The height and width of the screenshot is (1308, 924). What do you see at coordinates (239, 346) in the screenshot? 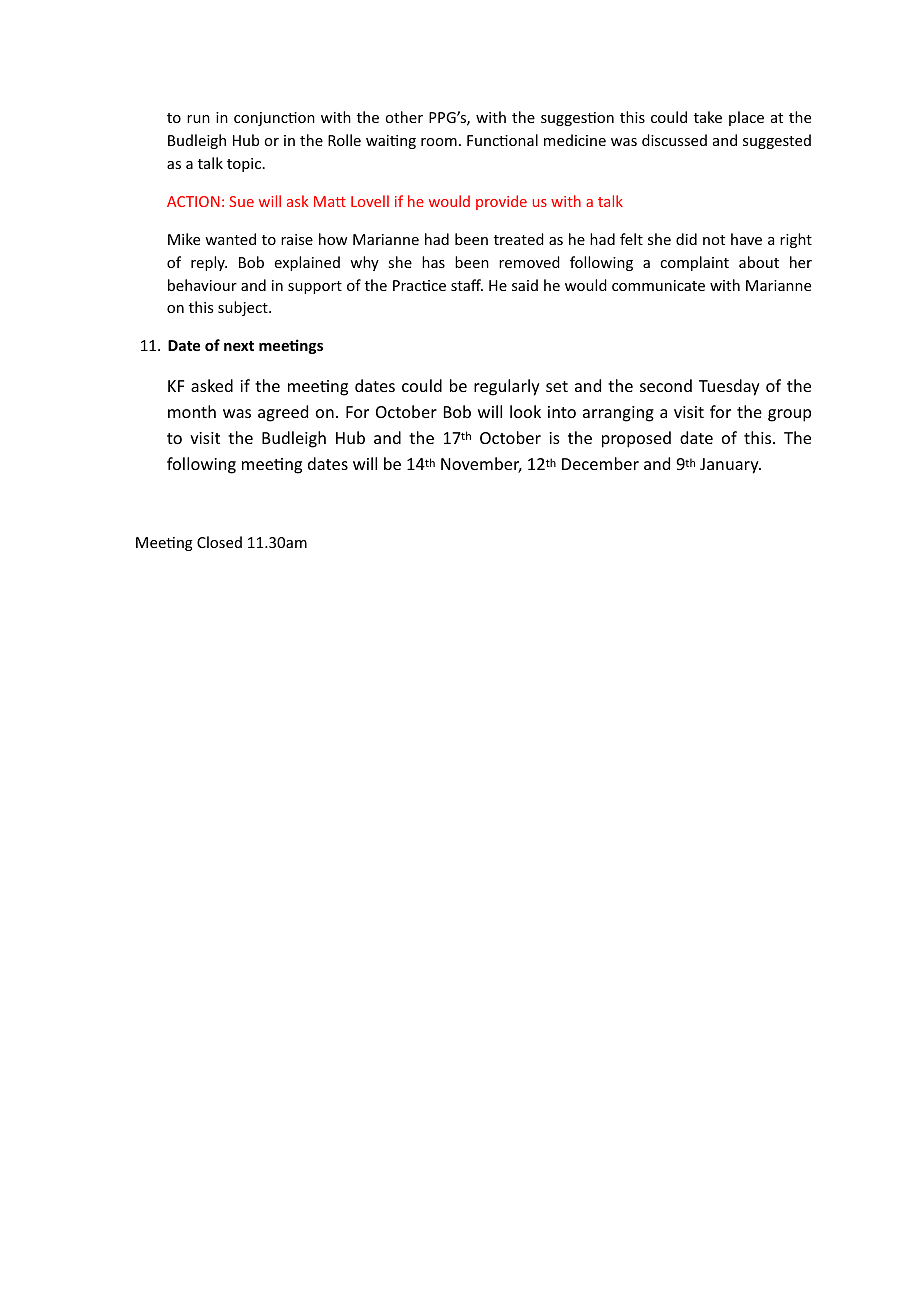
I see `next` at bounding box center [239, 346].
